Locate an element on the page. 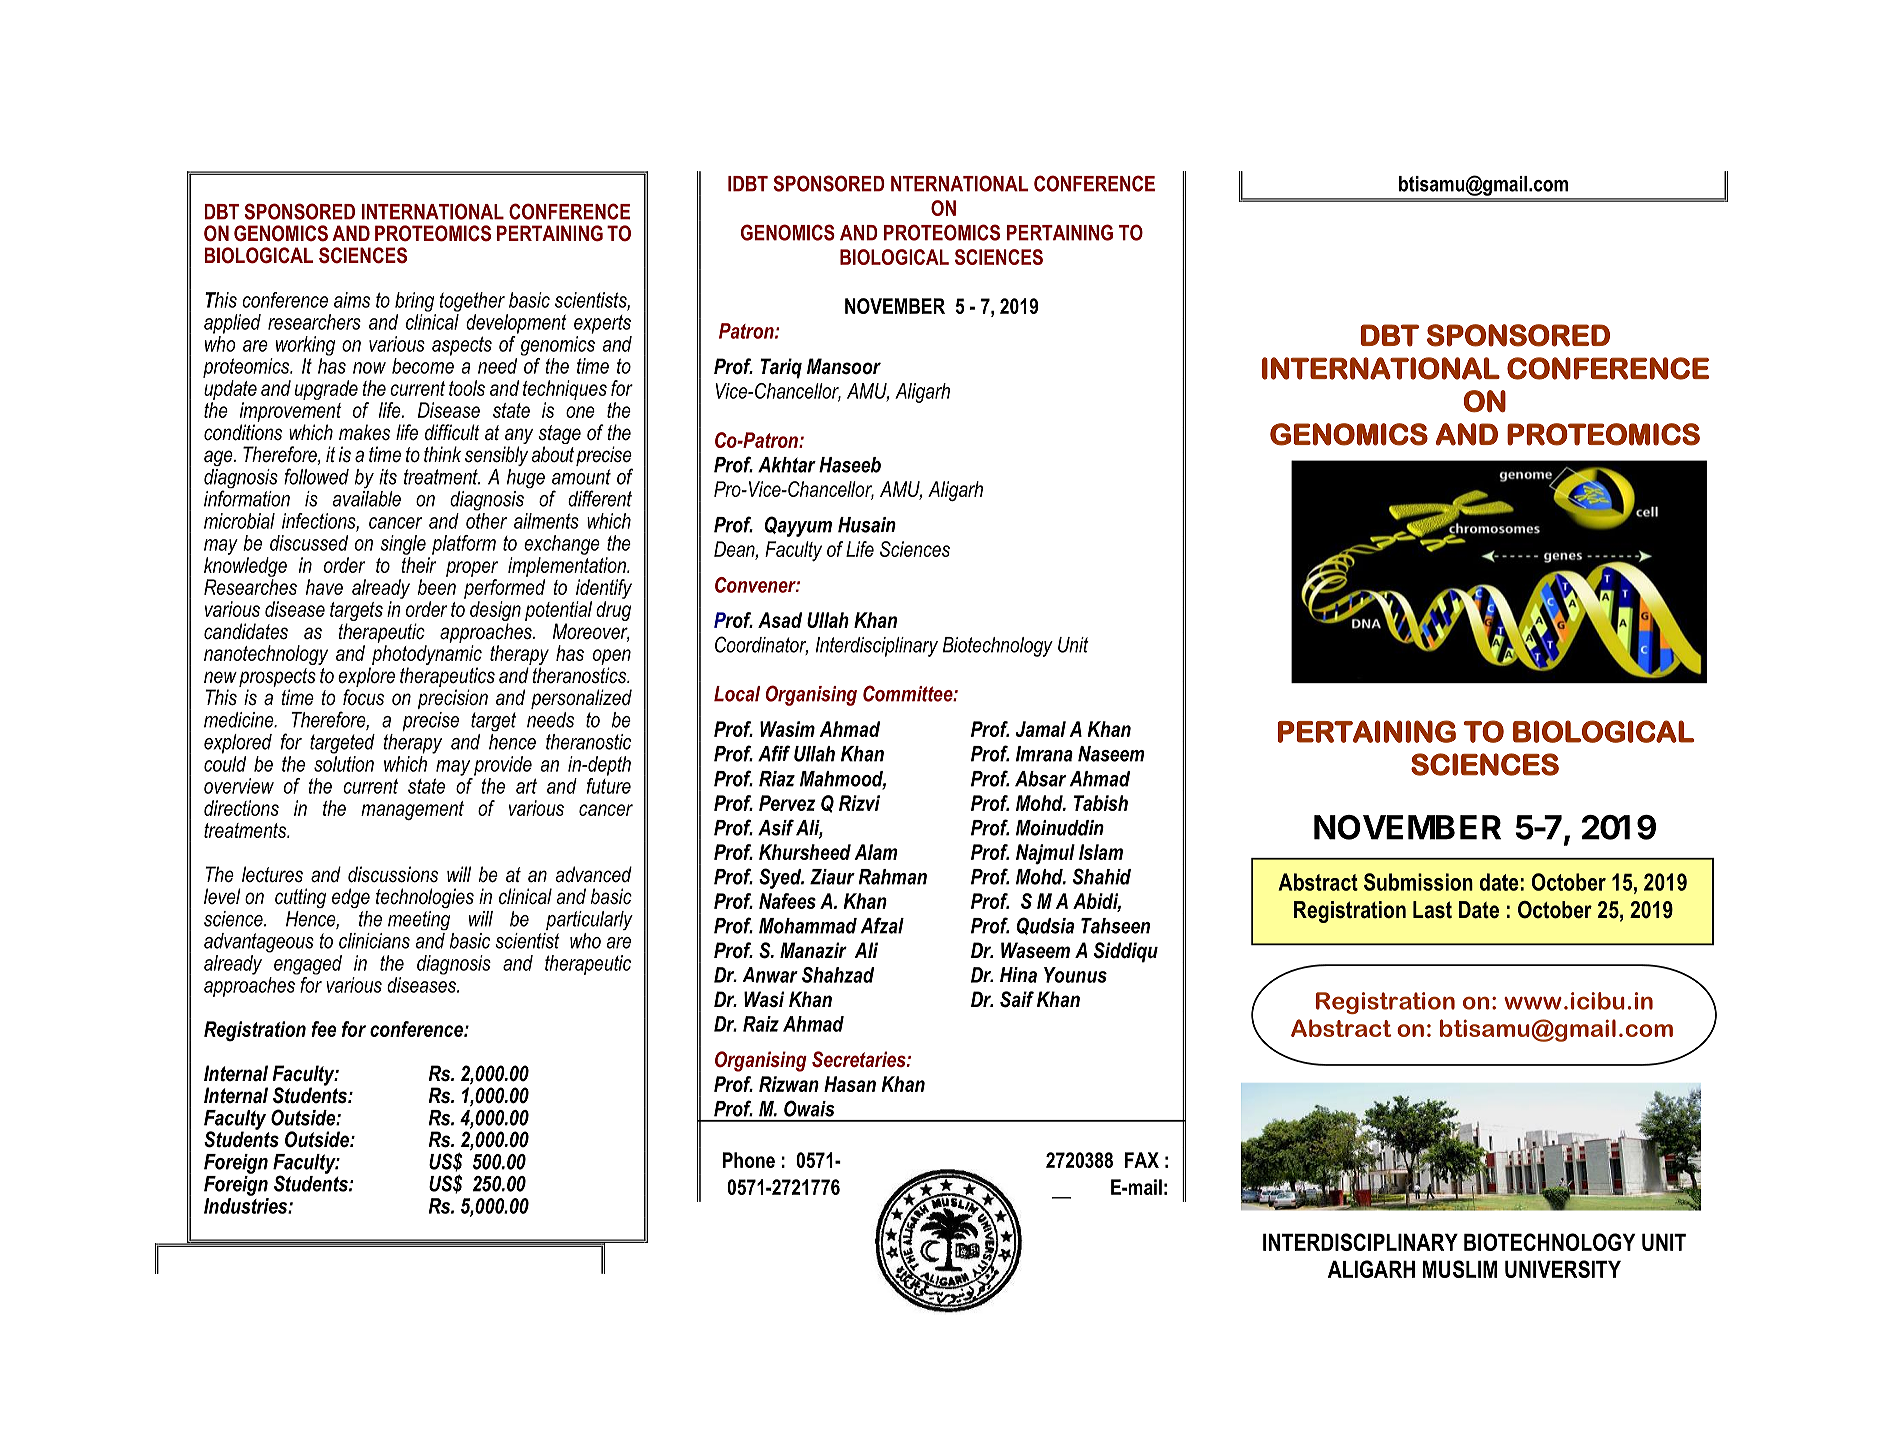 The height and width of the document is (1455, 1883). Tariq is located at coordinates (781, 368).
